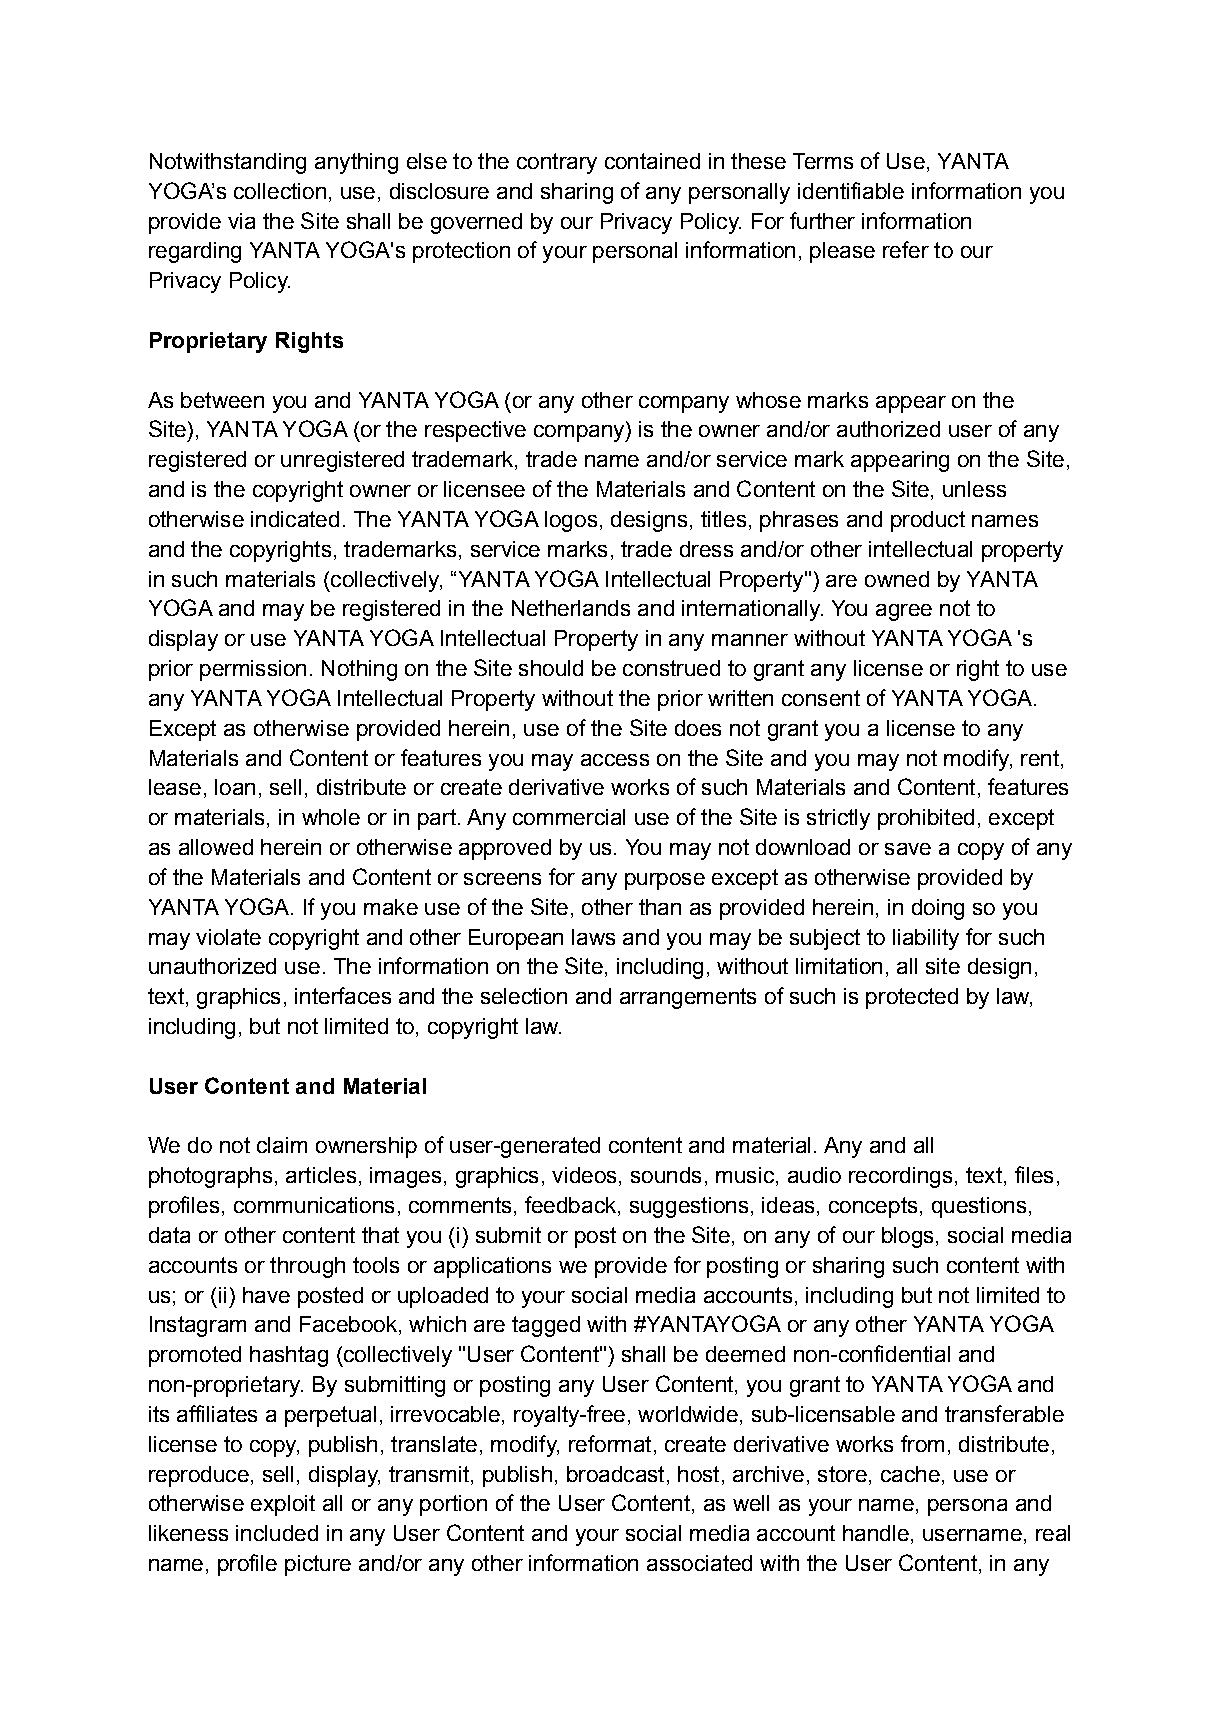 This screenshot has height=1727, width=1222. I want to click on logos, so click(571, 521).
